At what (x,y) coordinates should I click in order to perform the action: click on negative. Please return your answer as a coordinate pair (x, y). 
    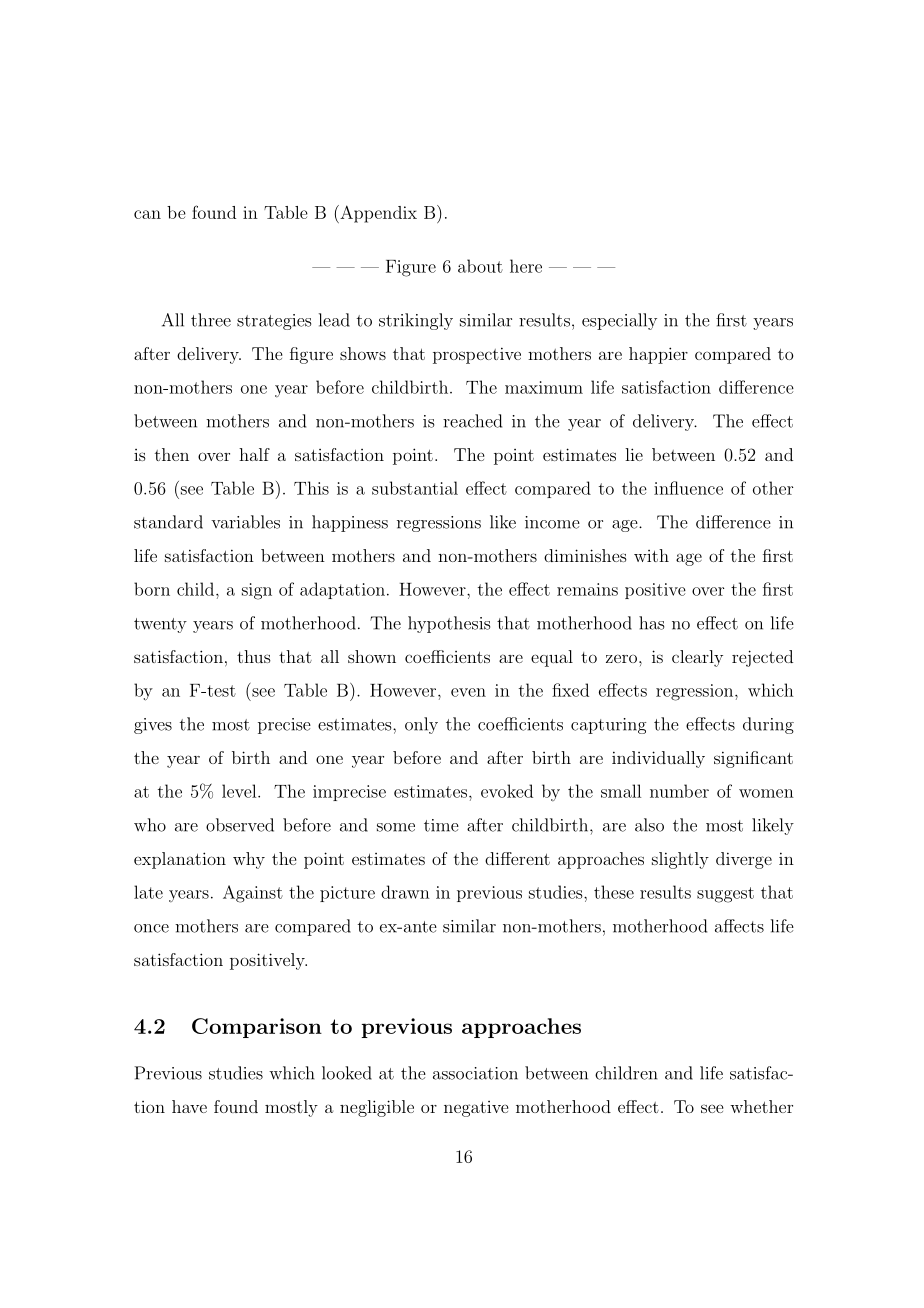
    Looking at the image, I should click on (476, 1109).
